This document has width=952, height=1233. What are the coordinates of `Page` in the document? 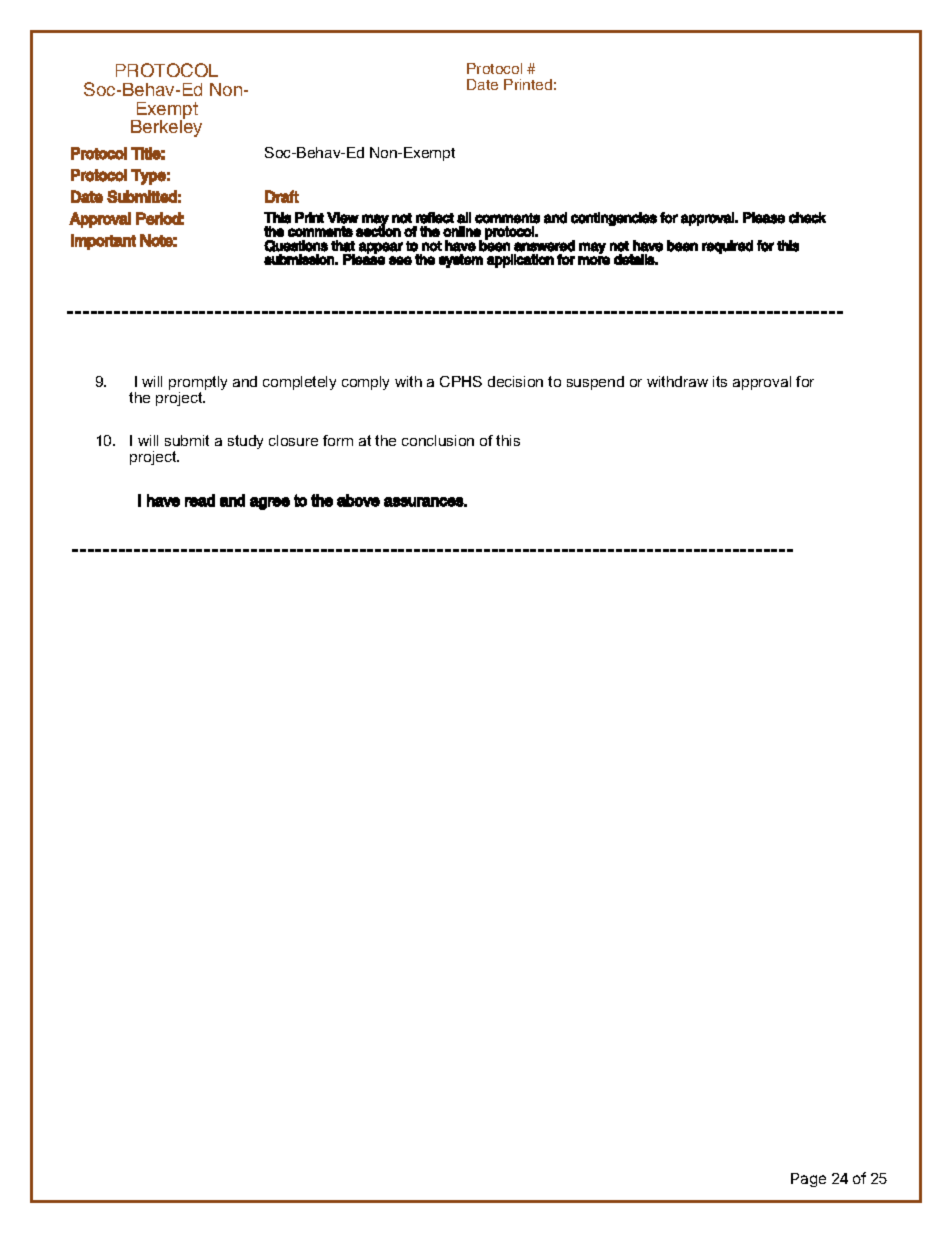 It's located at (808, 1180).
